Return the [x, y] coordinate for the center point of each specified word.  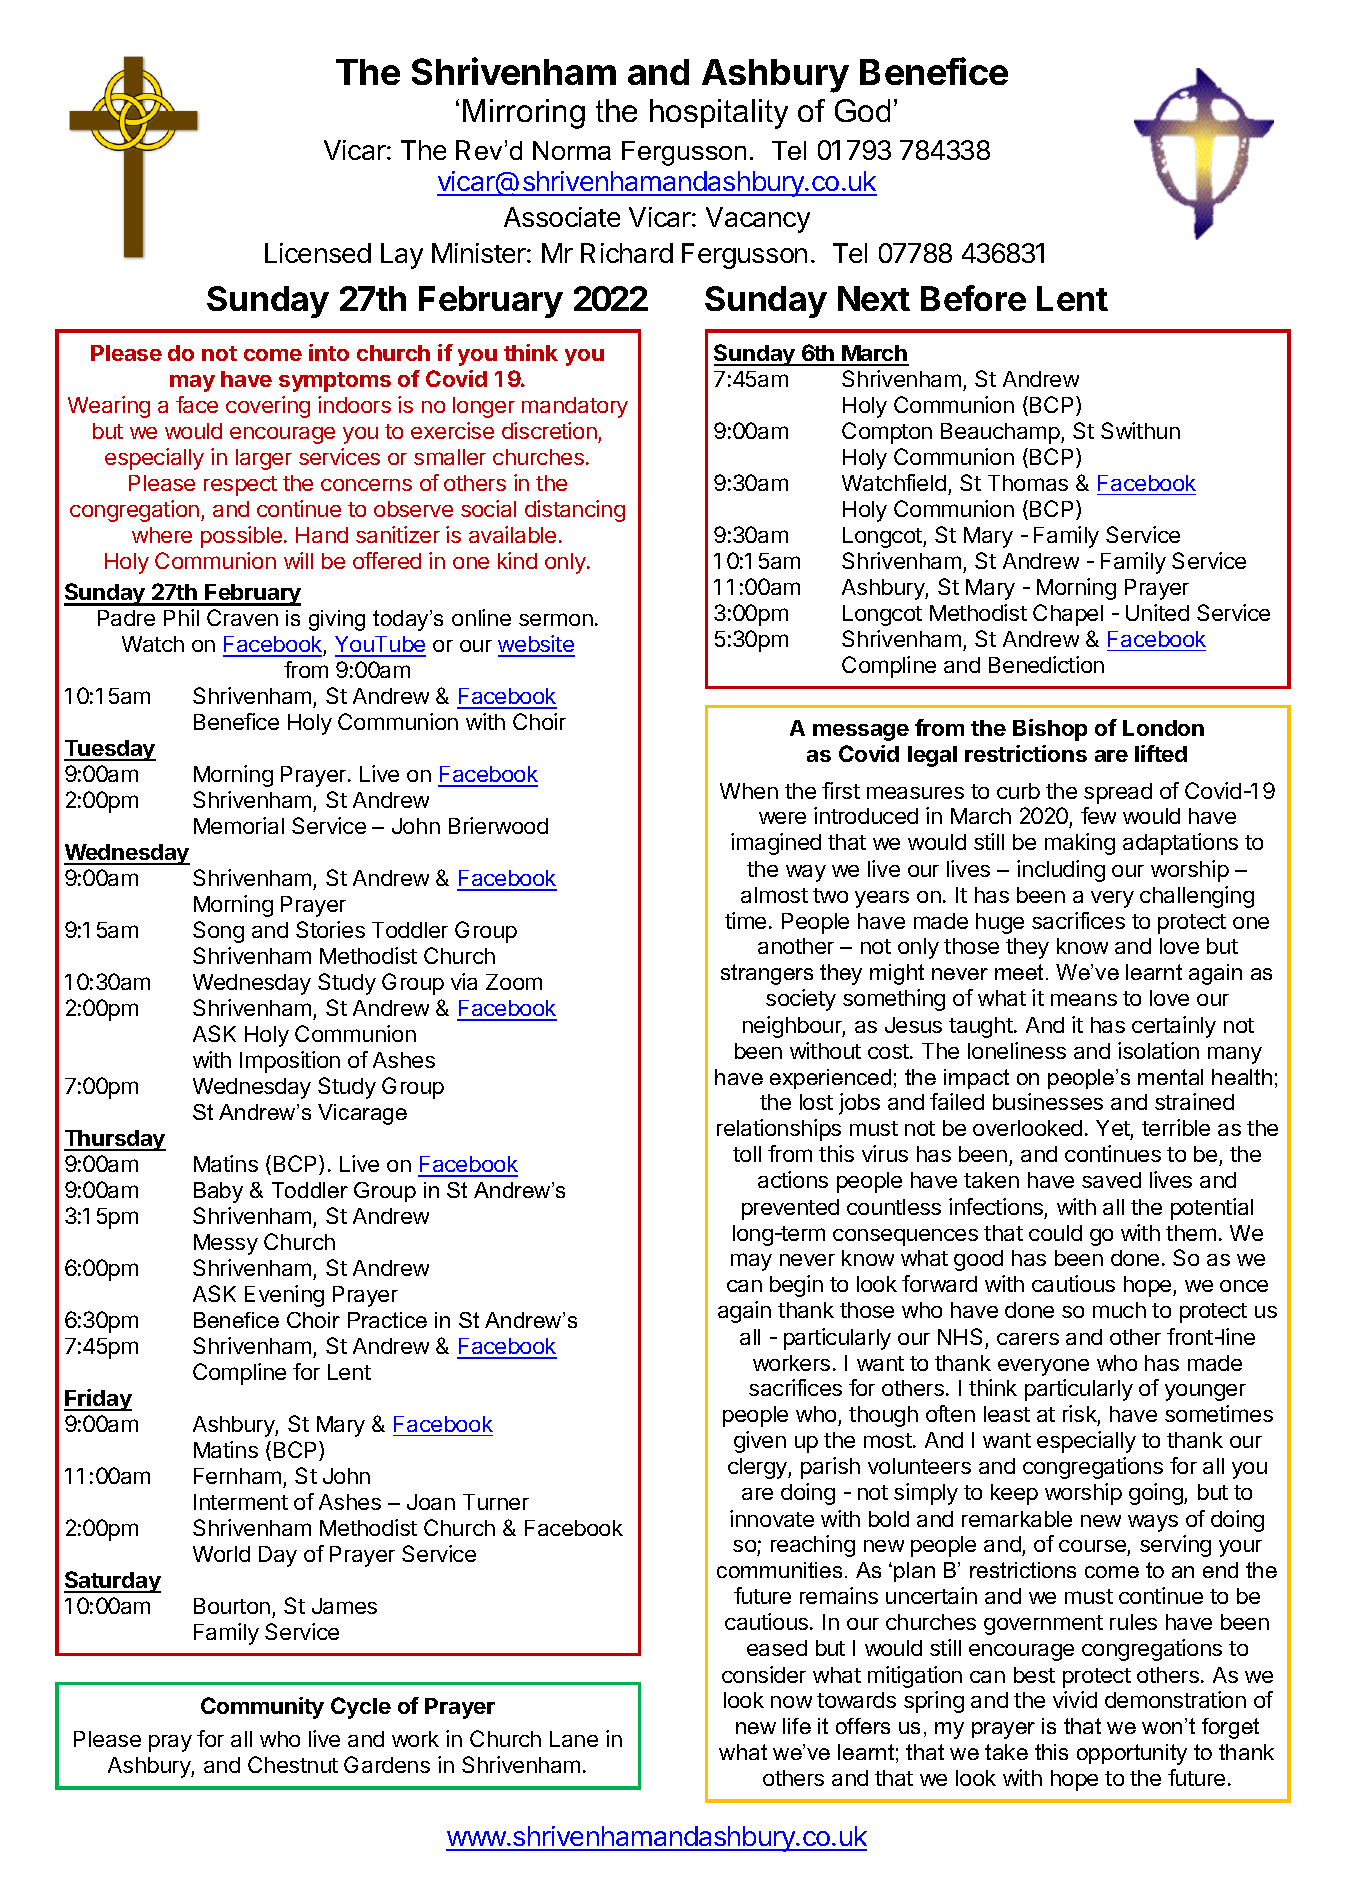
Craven [242, 617]
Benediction [1046, 664]
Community [262, 1708]
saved [1111, 1180]
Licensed [318, 253]
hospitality [719, 114]
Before [973, 298]
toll [747, 1154]
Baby [218, 1192]
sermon [556, 619]
